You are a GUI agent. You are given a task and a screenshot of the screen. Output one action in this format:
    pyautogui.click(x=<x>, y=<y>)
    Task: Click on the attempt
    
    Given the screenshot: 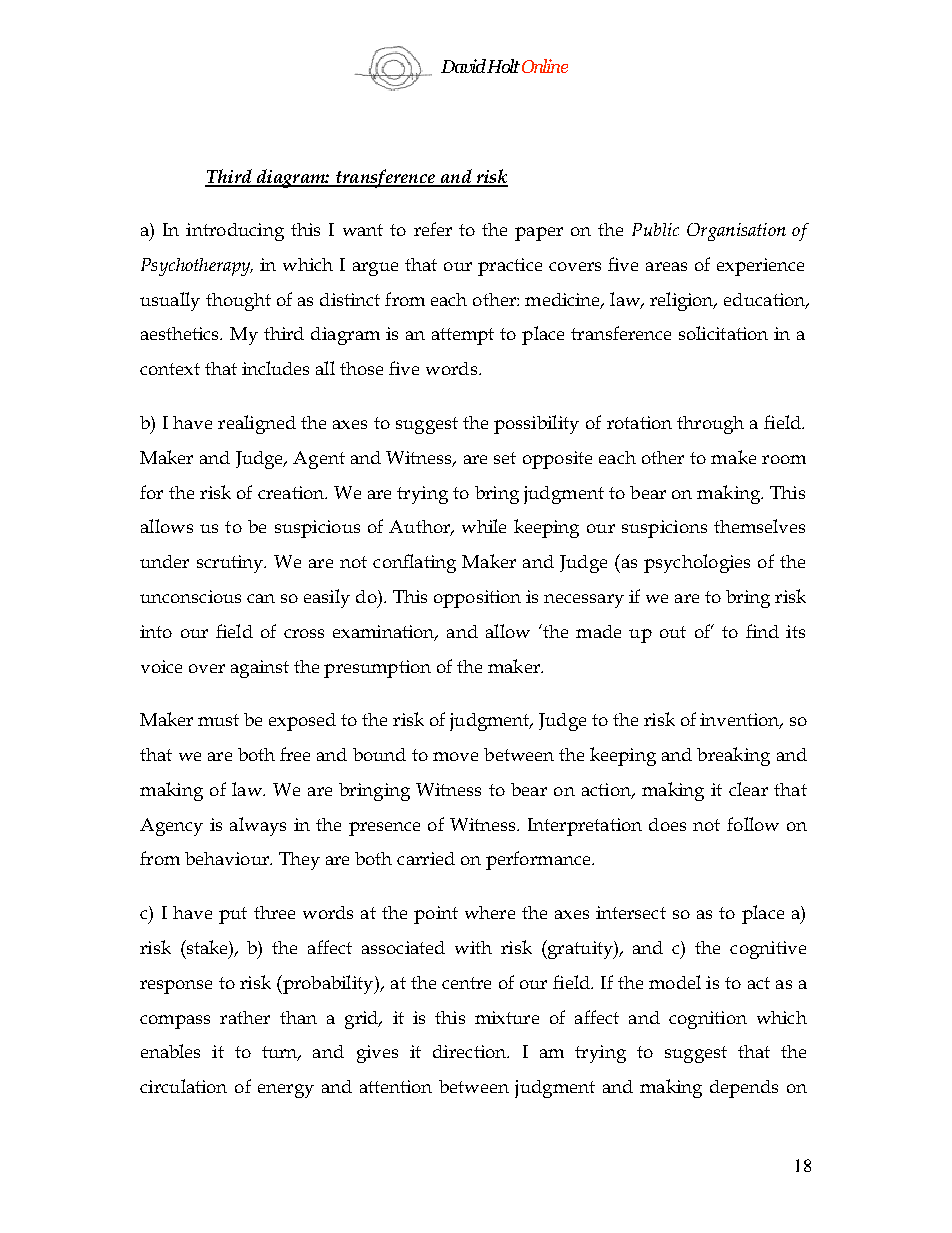 What is the action you would take?
    pyautogui.click(x=463, y=336)
